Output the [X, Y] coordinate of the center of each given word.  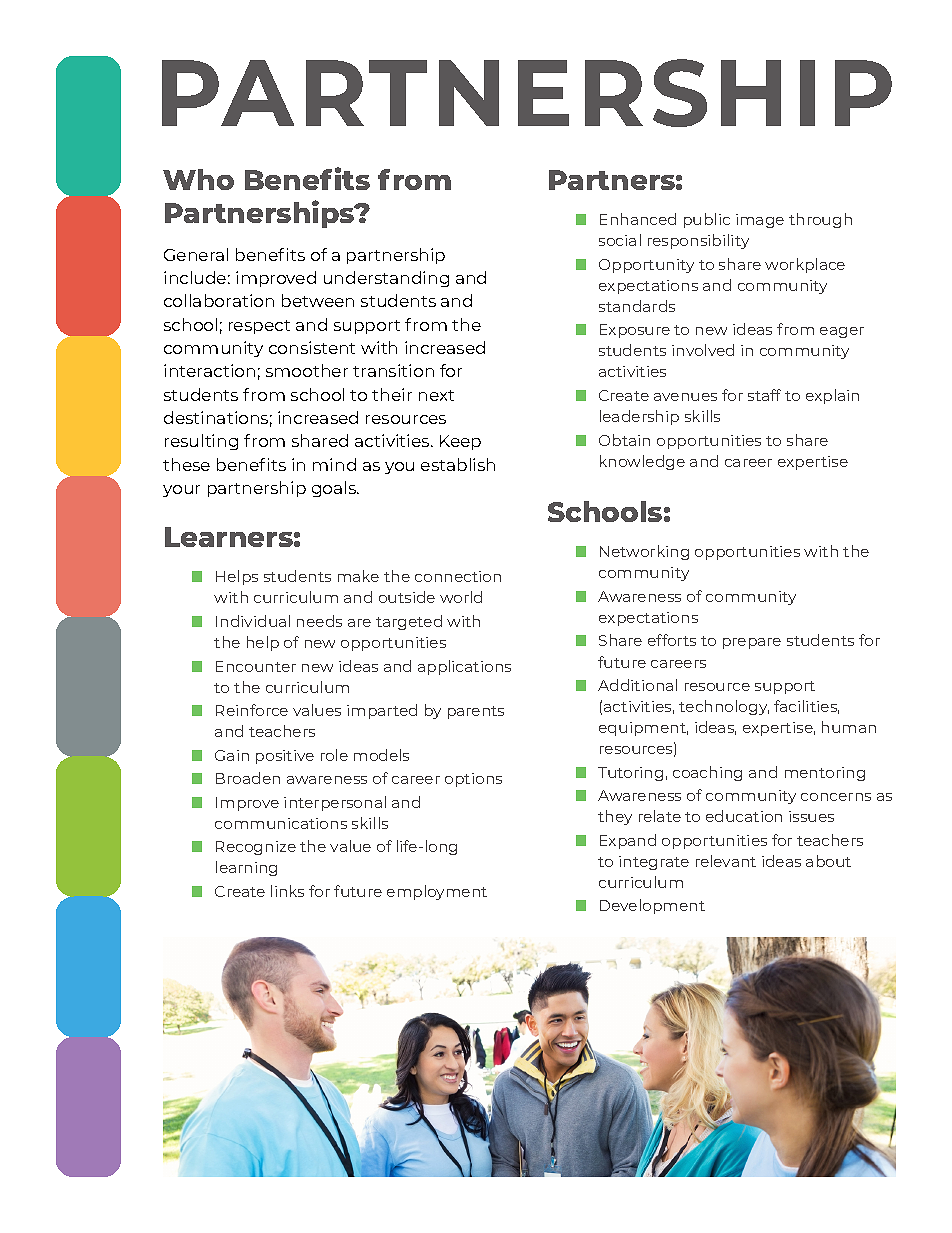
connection [458, 576]
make [358, 576]
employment [437, 892]
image [760, 221]
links [287, 891]
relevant [726, 861]
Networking [644, 552]
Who [198, 179]
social [620, 240]
